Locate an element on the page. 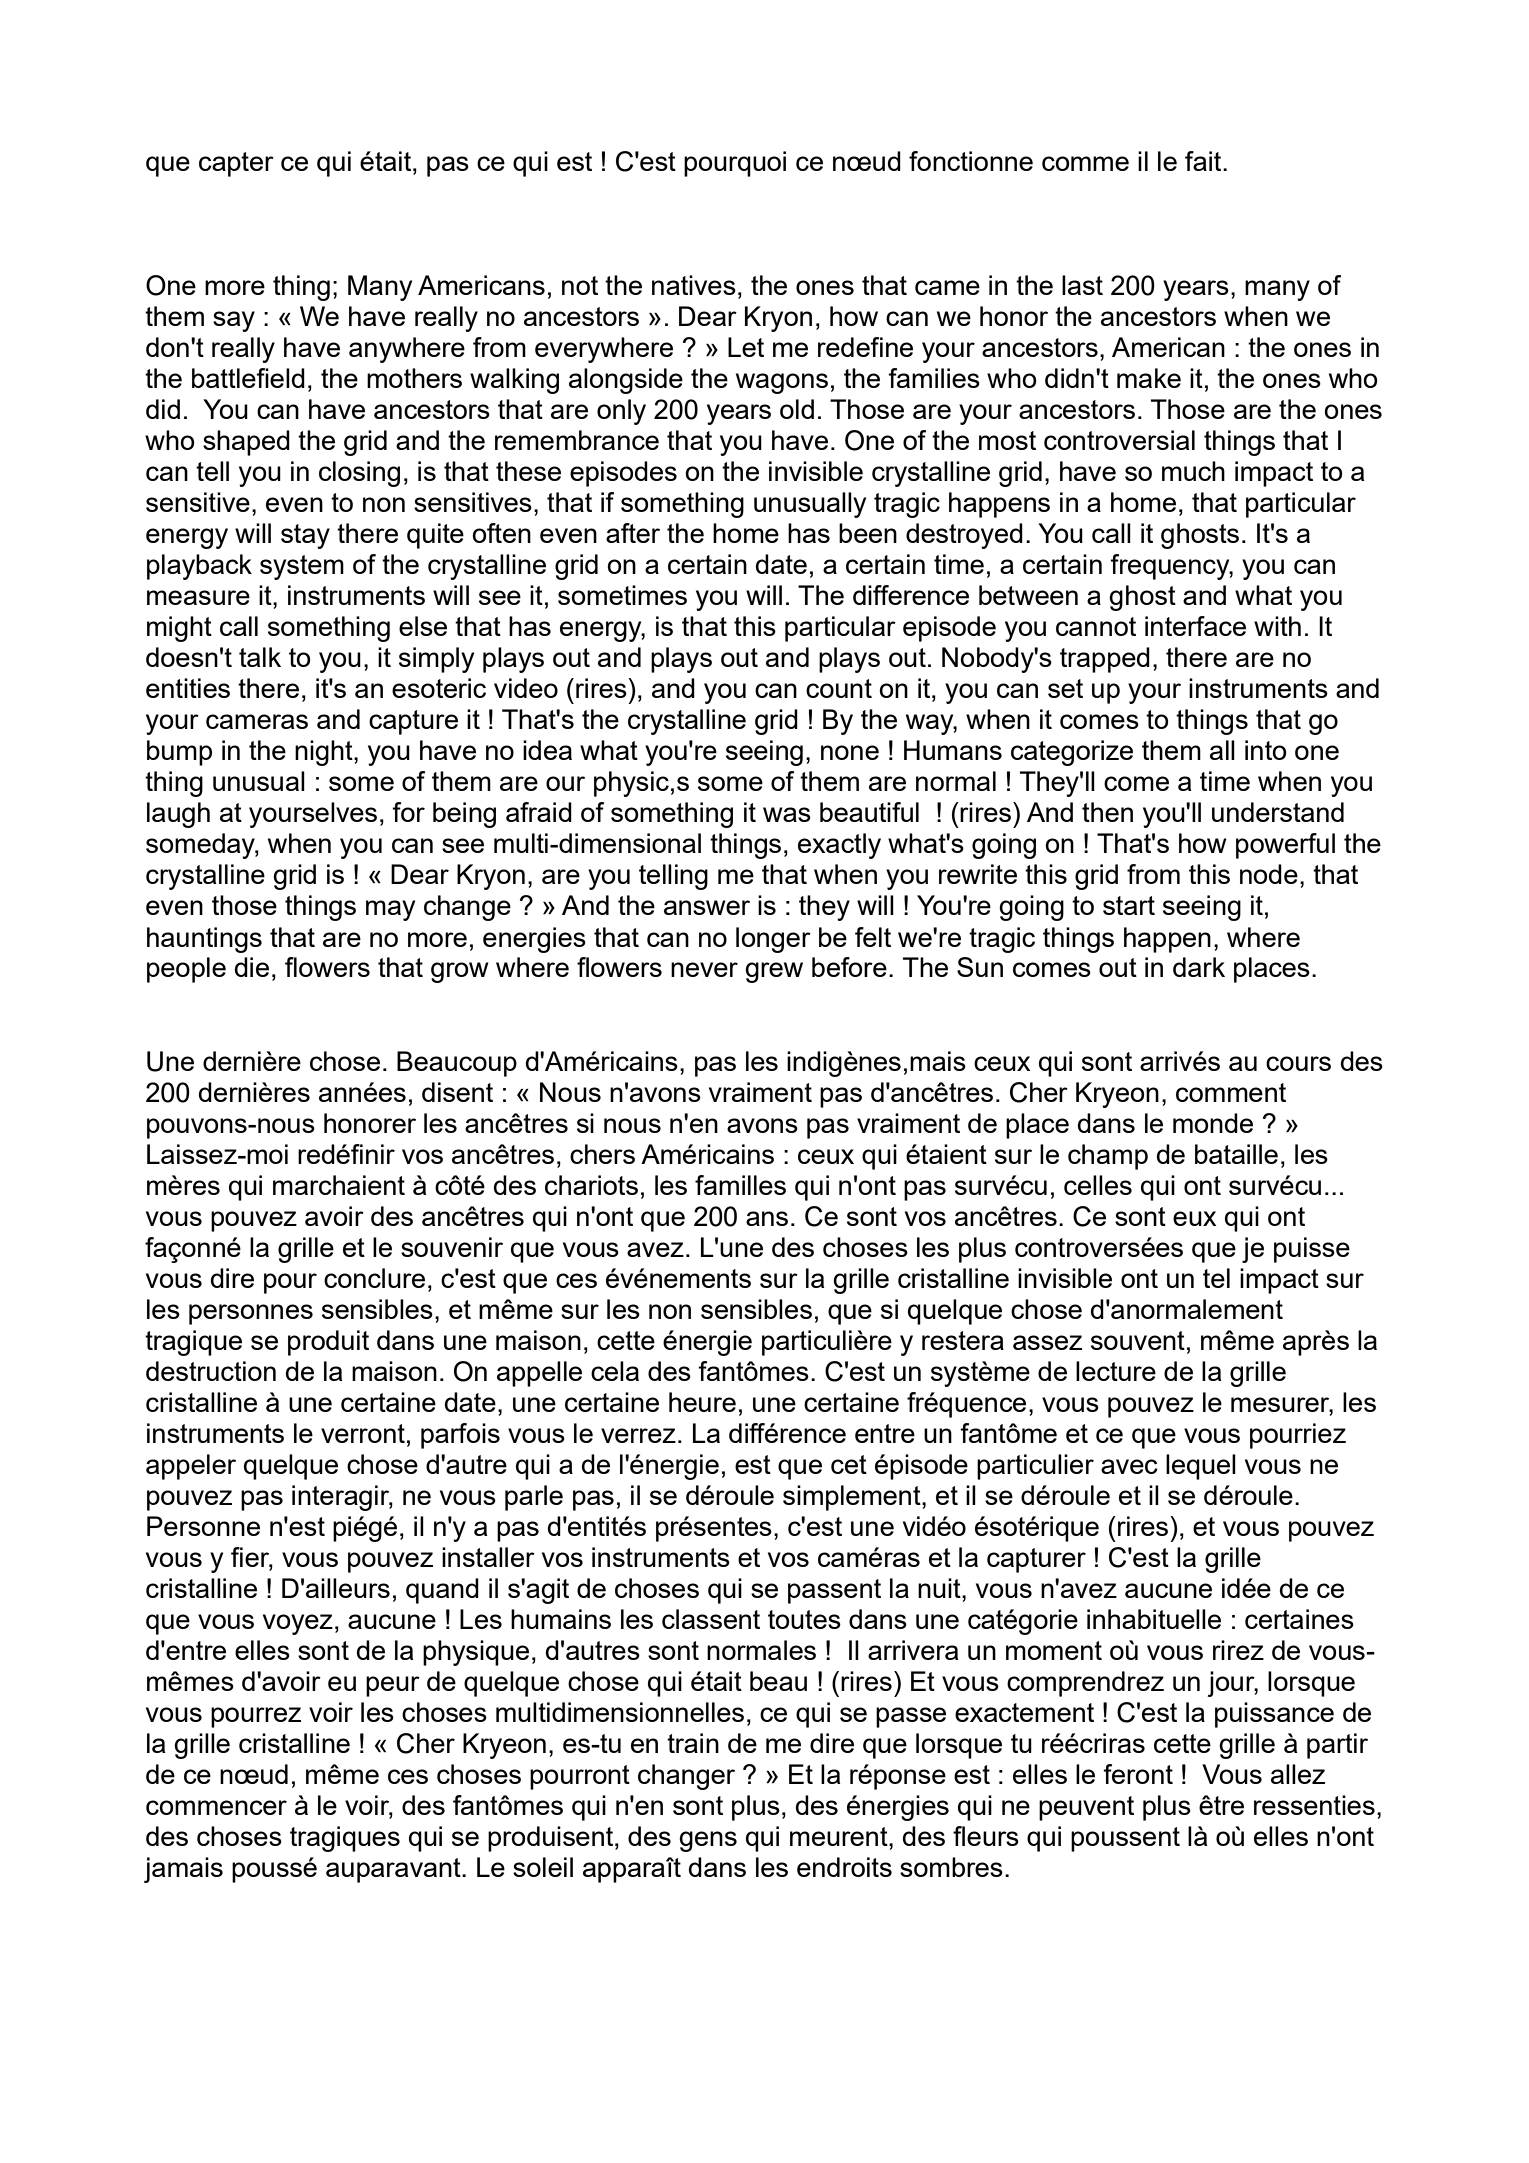 This document has width=1529, height=2163. into is located at coordinates (1266, 750).
